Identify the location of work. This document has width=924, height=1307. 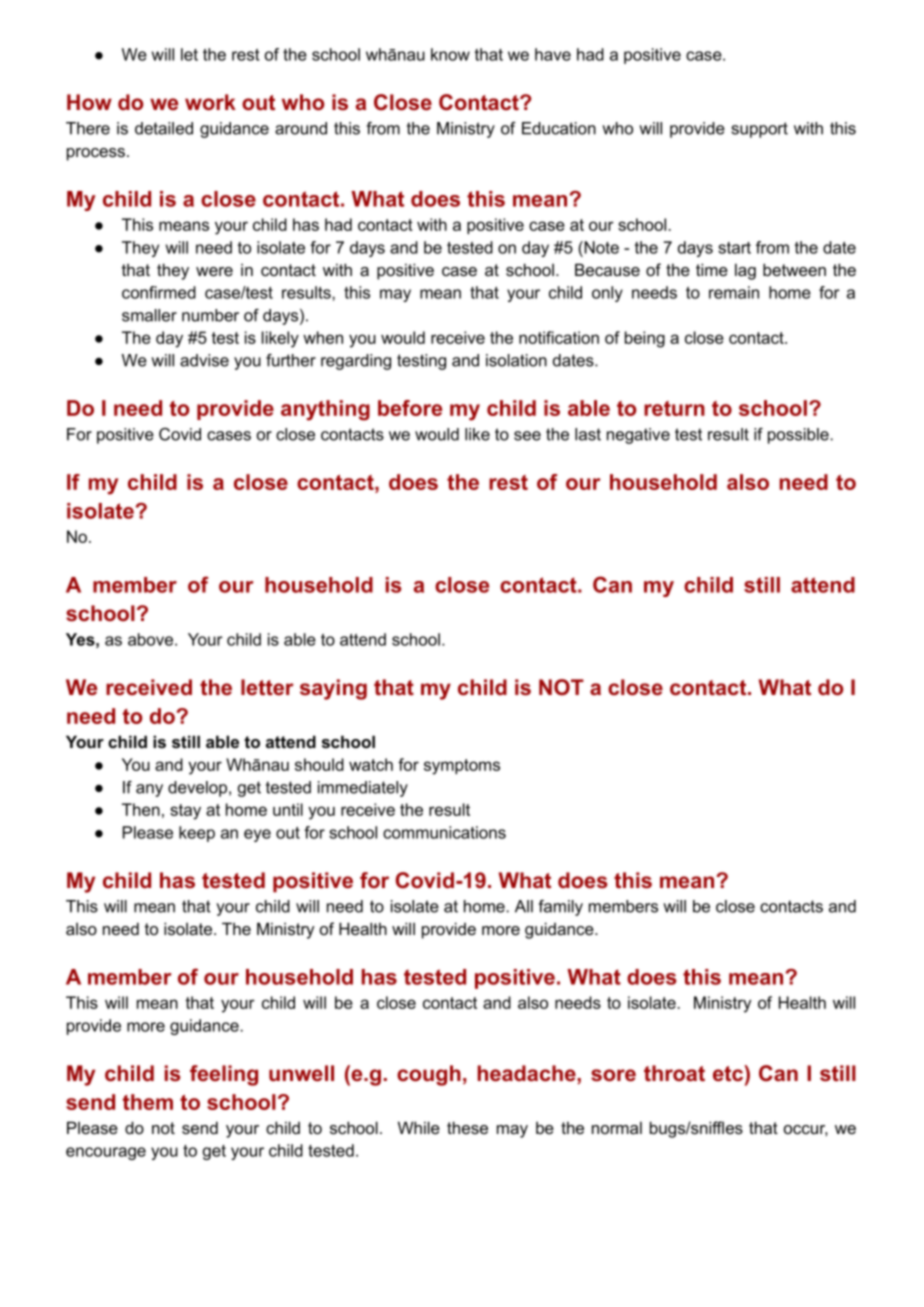
(210, 102).
